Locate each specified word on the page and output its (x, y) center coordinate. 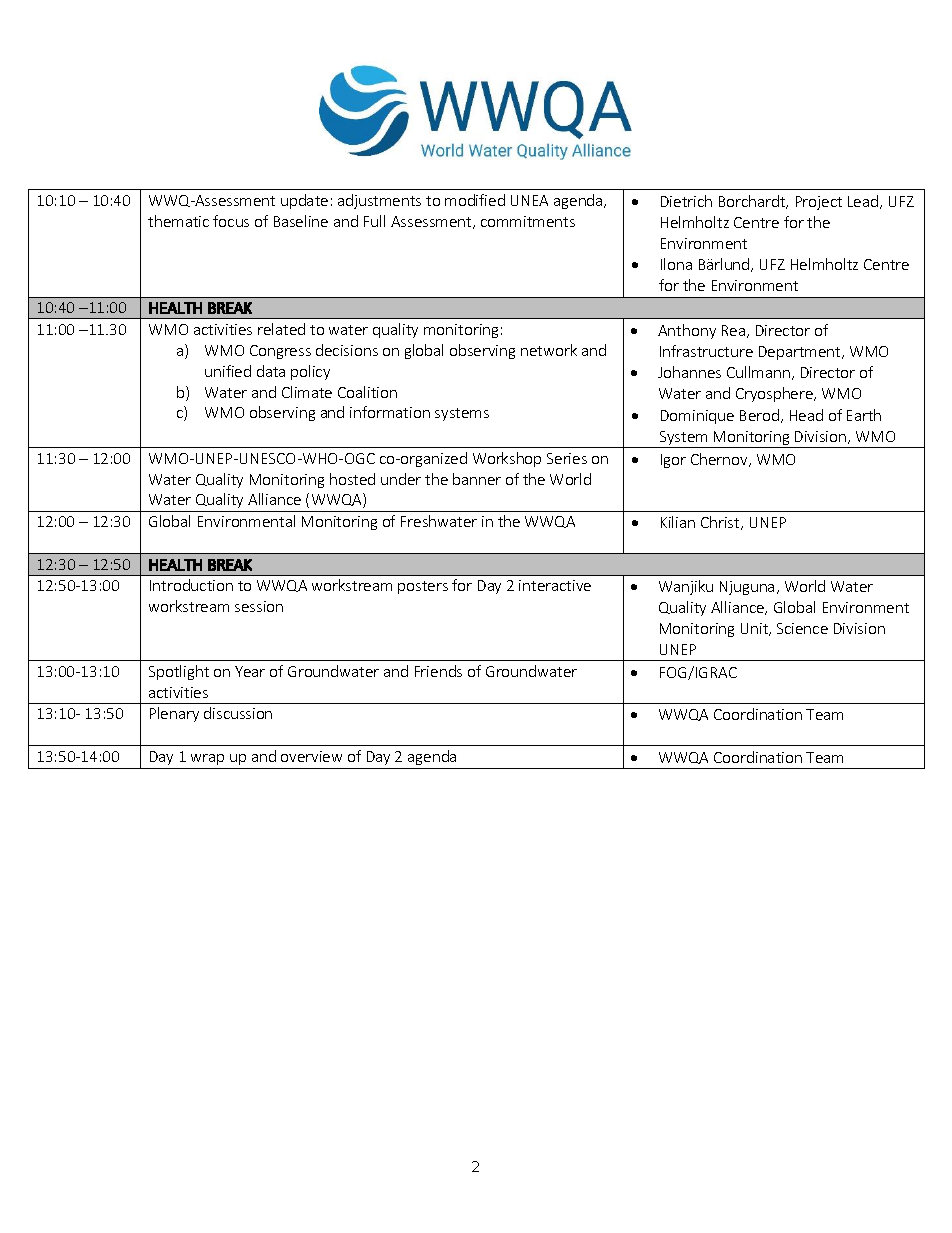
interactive (555, 585)
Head (806, 415)
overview (311, 756)
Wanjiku (686, 587)
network (549, 350)
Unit (756, 629)
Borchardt (753, 202)
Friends (438, 671)
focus (231, 221)
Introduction (191, 585)
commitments (528, 221)
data (271, 371)
